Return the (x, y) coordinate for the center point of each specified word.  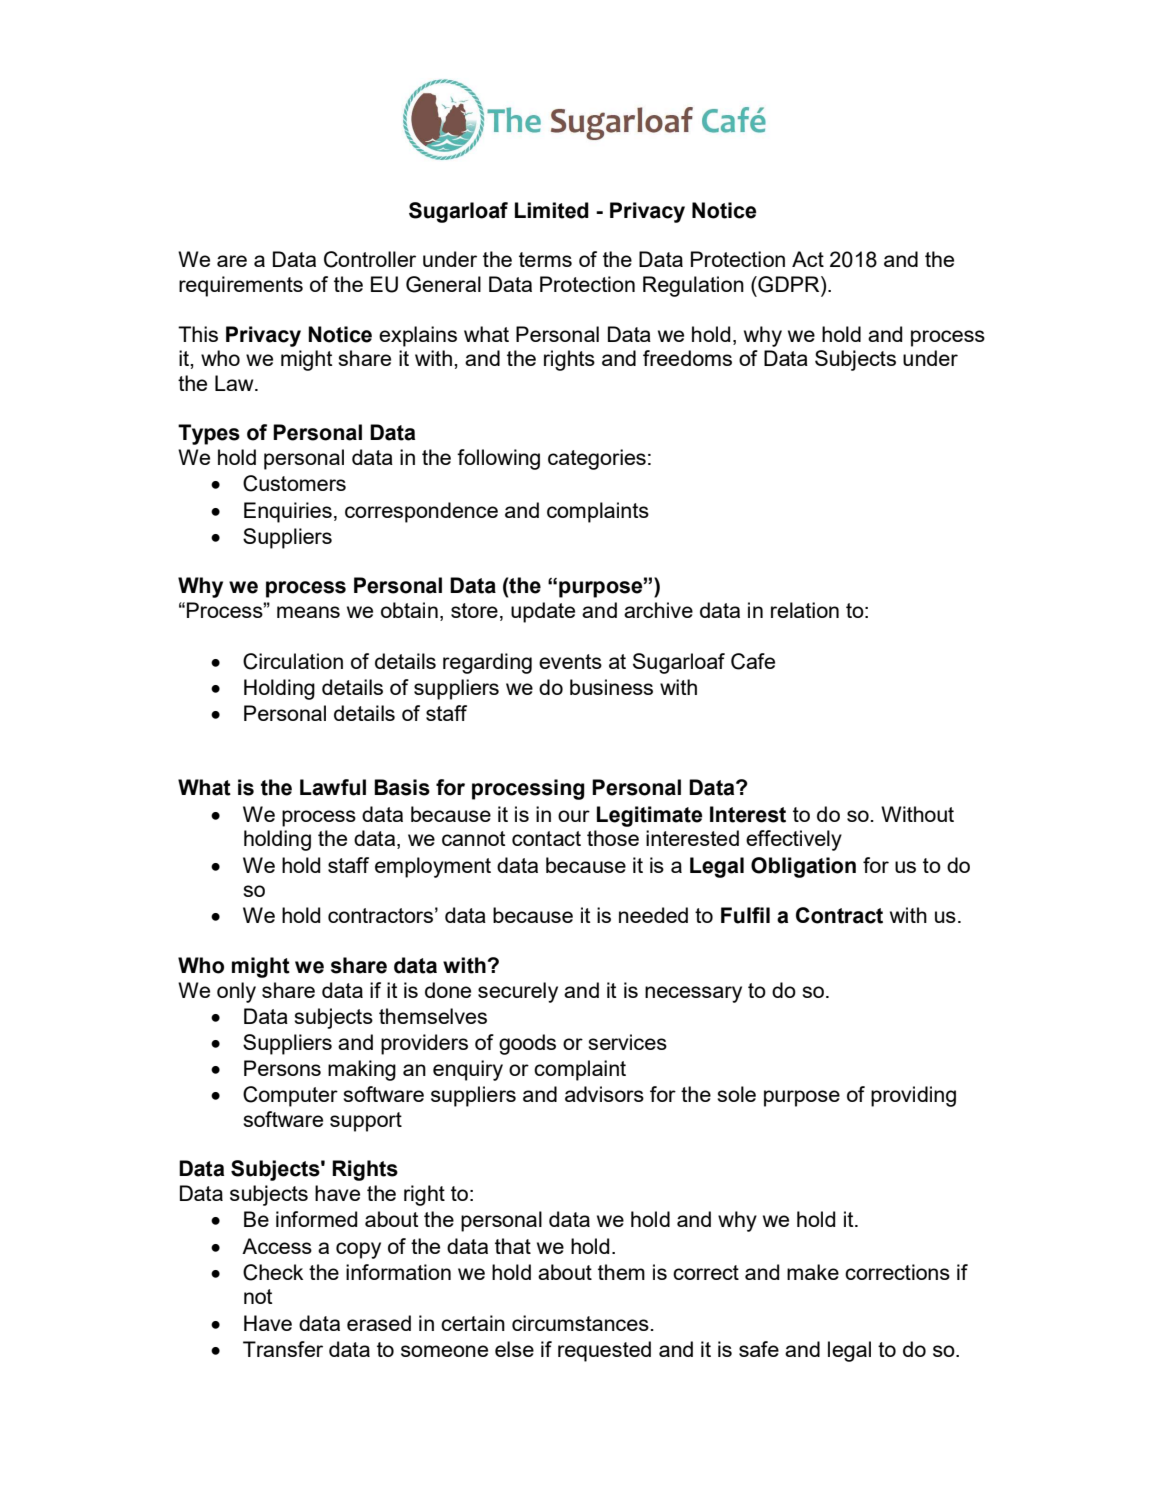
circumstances (580, 1323)
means (308, 612)
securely (518, 992)
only (236, 992)
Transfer (283, 1349)
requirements (241, 286)
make (813, 1272)
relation (805, 610)
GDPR (789, 284)
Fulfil (745, 915)
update (543, 612)
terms (545, 259)
